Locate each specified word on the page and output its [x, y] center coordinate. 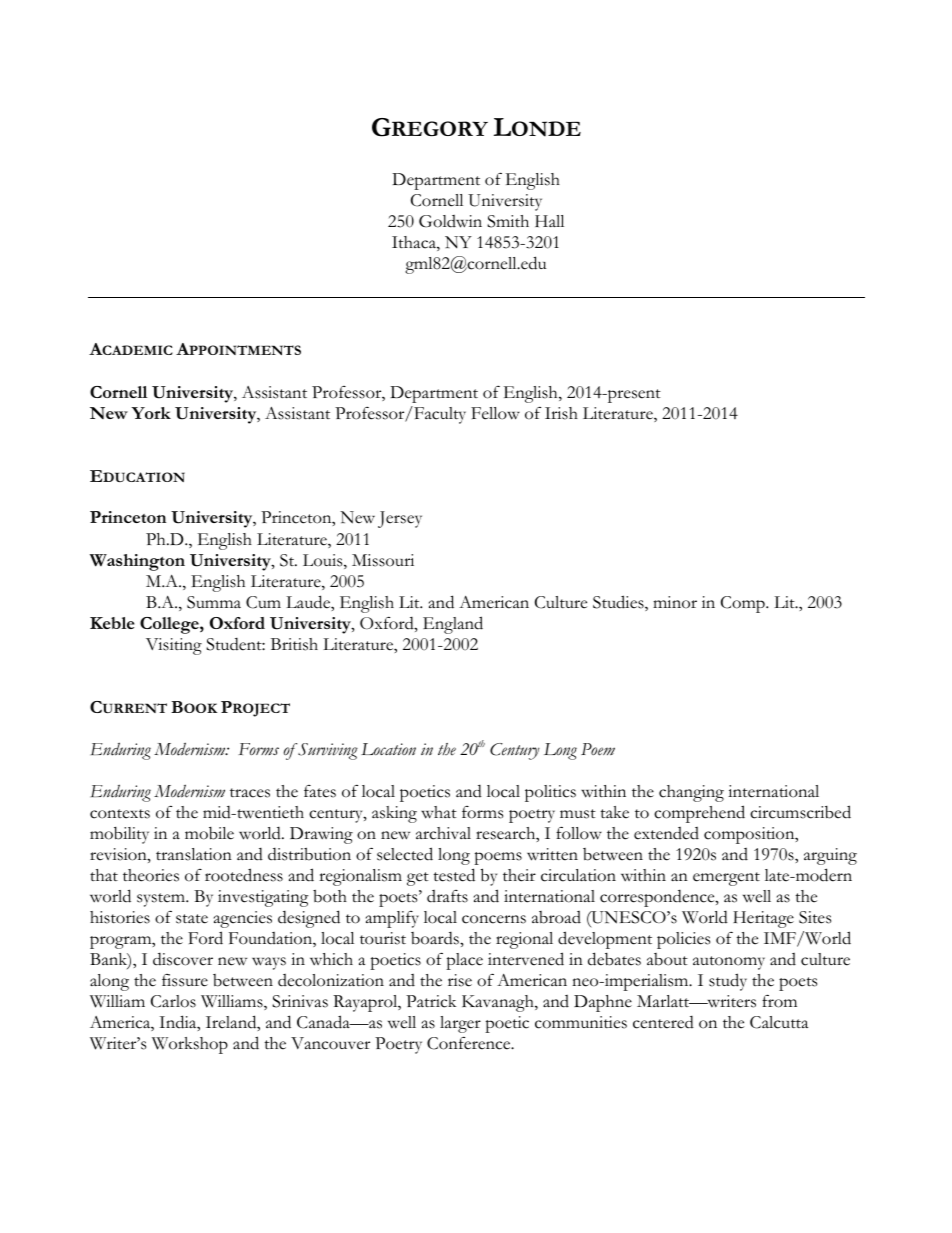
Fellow [495, 413]
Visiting [174, 646]
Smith [508, 221]
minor [675, 602]
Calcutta [779, 1022]
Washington [137, 562]
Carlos [173, 1001]
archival [443, 833]
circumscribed [800, 812]
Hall [549, 221]
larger [460, 1024]
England [453, 625]
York [151, 413]
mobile [209, 833]
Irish [561, 413]
